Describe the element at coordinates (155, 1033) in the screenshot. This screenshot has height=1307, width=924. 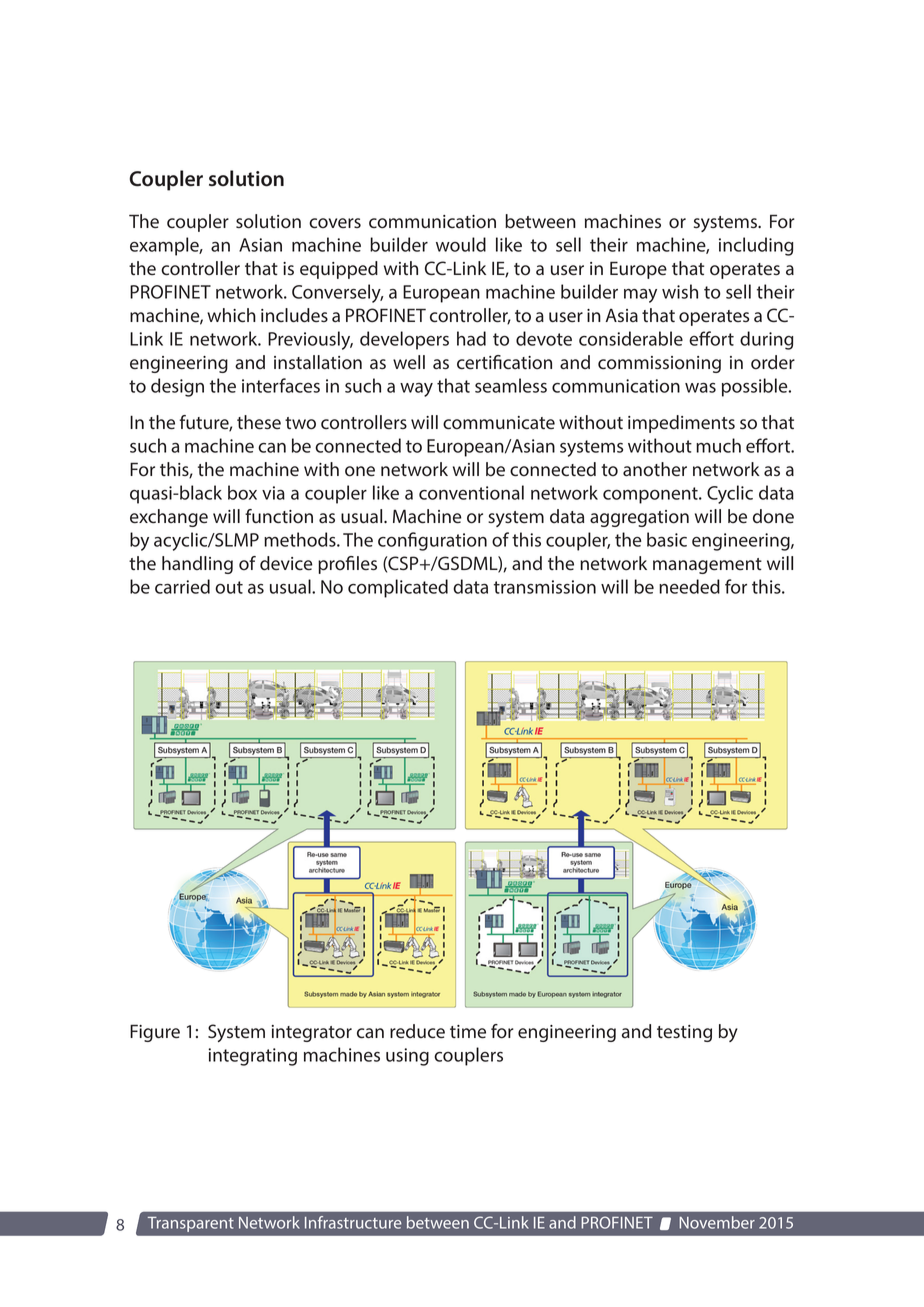
I see `Figure` at that location.
